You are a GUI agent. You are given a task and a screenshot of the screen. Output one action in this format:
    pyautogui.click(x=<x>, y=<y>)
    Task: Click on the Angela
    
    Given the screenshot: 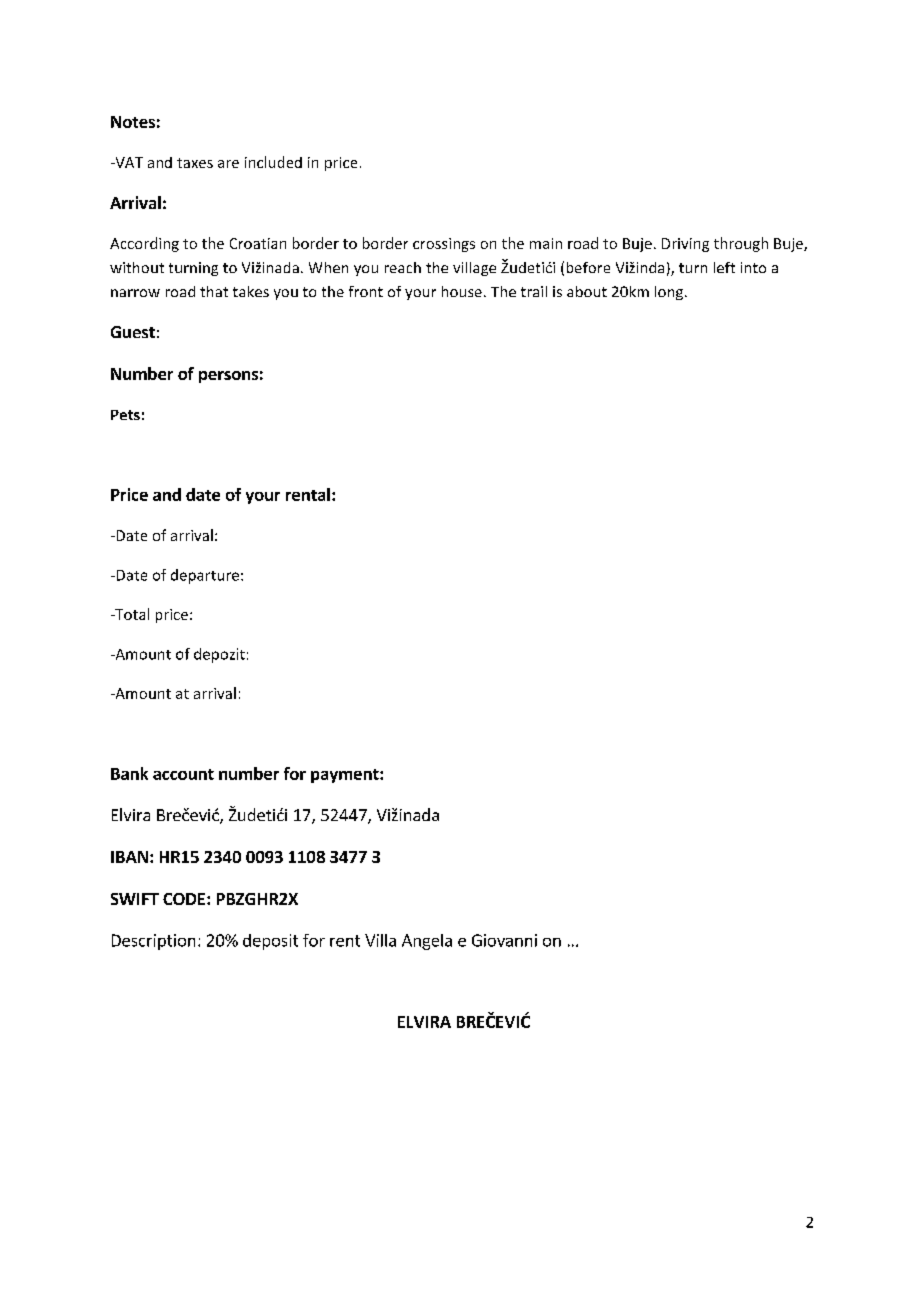 What is the action you would take?
    pyautogui.click(x=427, y=942)
